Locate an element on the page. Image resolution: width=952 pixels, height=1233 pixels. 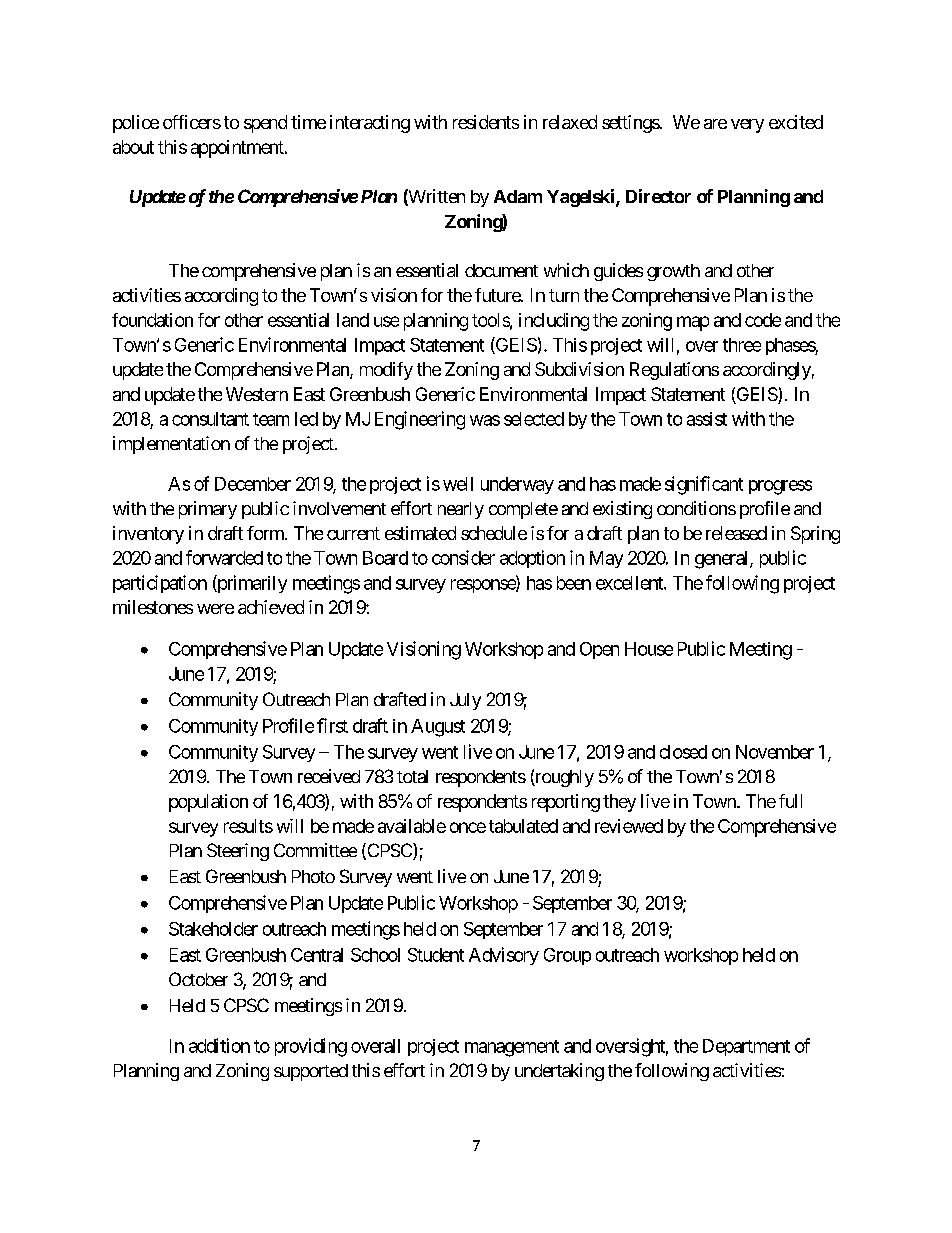
very is located at coordinates (747, 126).
